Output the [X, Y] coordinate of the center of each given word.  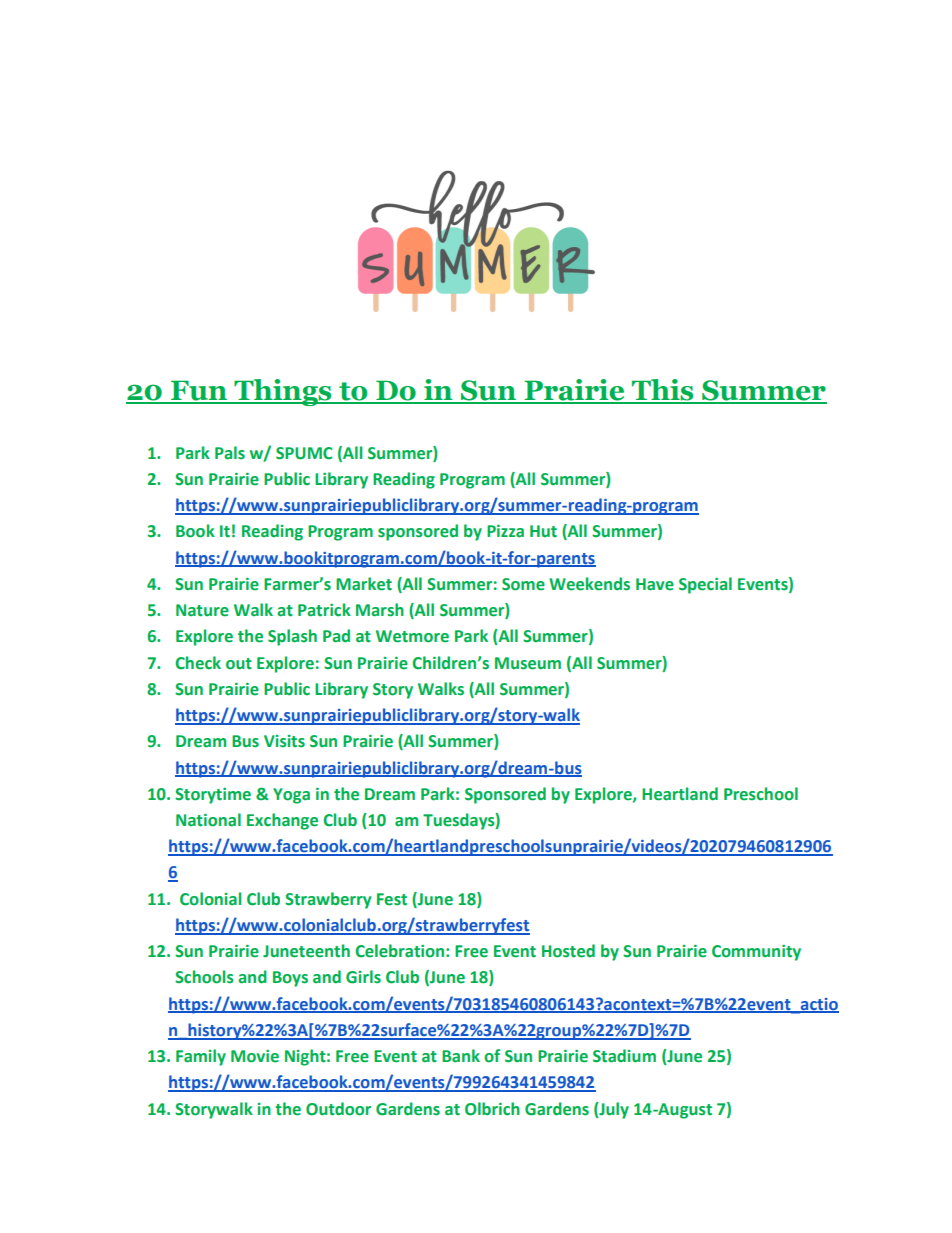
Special [705, 585]
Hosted [568, 951]
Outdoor [338, 1109]
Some [523, 584]
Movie [255, 1056]
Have [655, 584]
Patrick [324, 610]
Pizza [505, 531]
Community [756, 953]
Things [283, 392]
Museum [528, 663]
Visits [284, 741]
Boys [290, 979]
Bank [461, 1055]
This [663, 391]
